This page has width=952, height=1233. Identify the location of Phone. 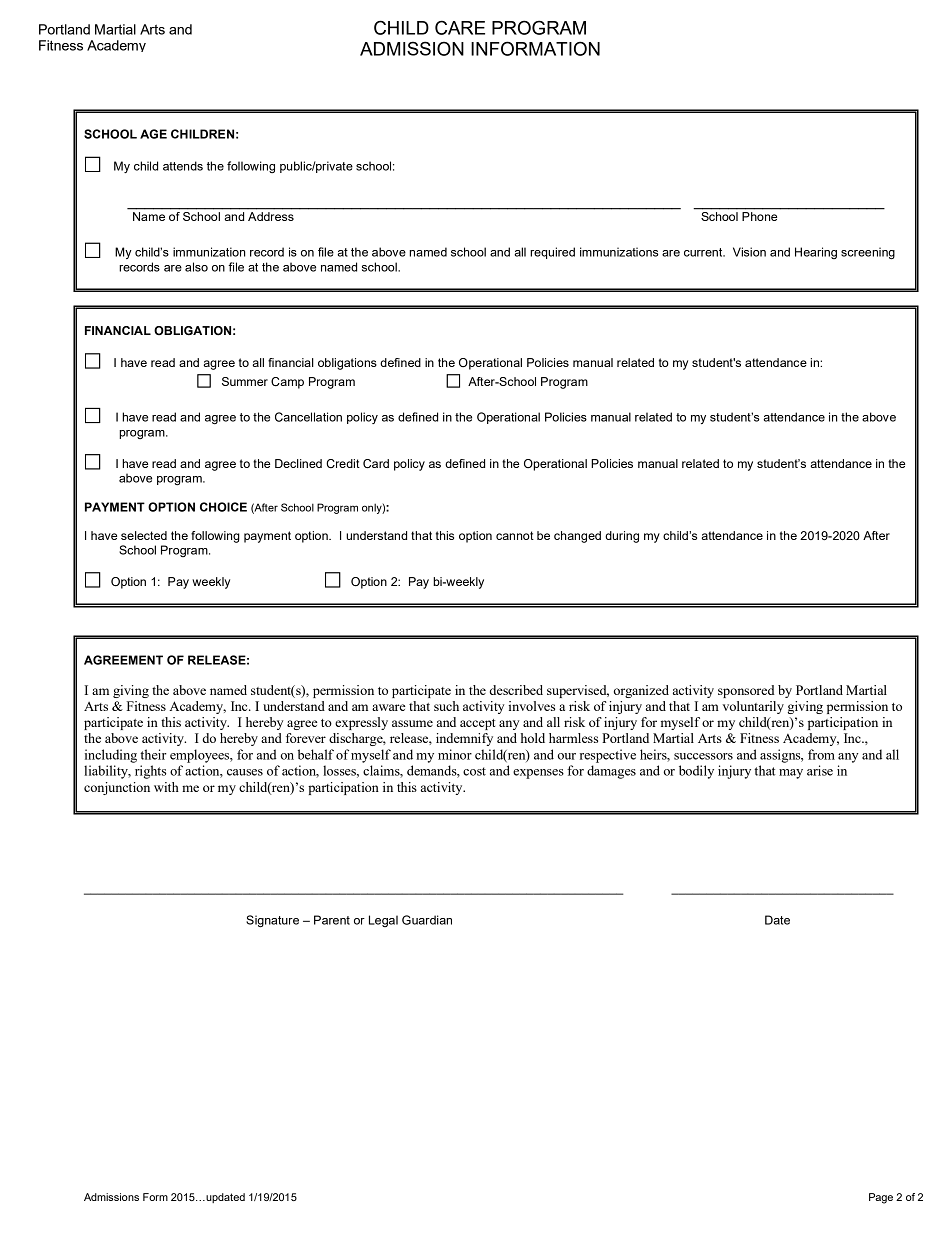
(759, 216).
